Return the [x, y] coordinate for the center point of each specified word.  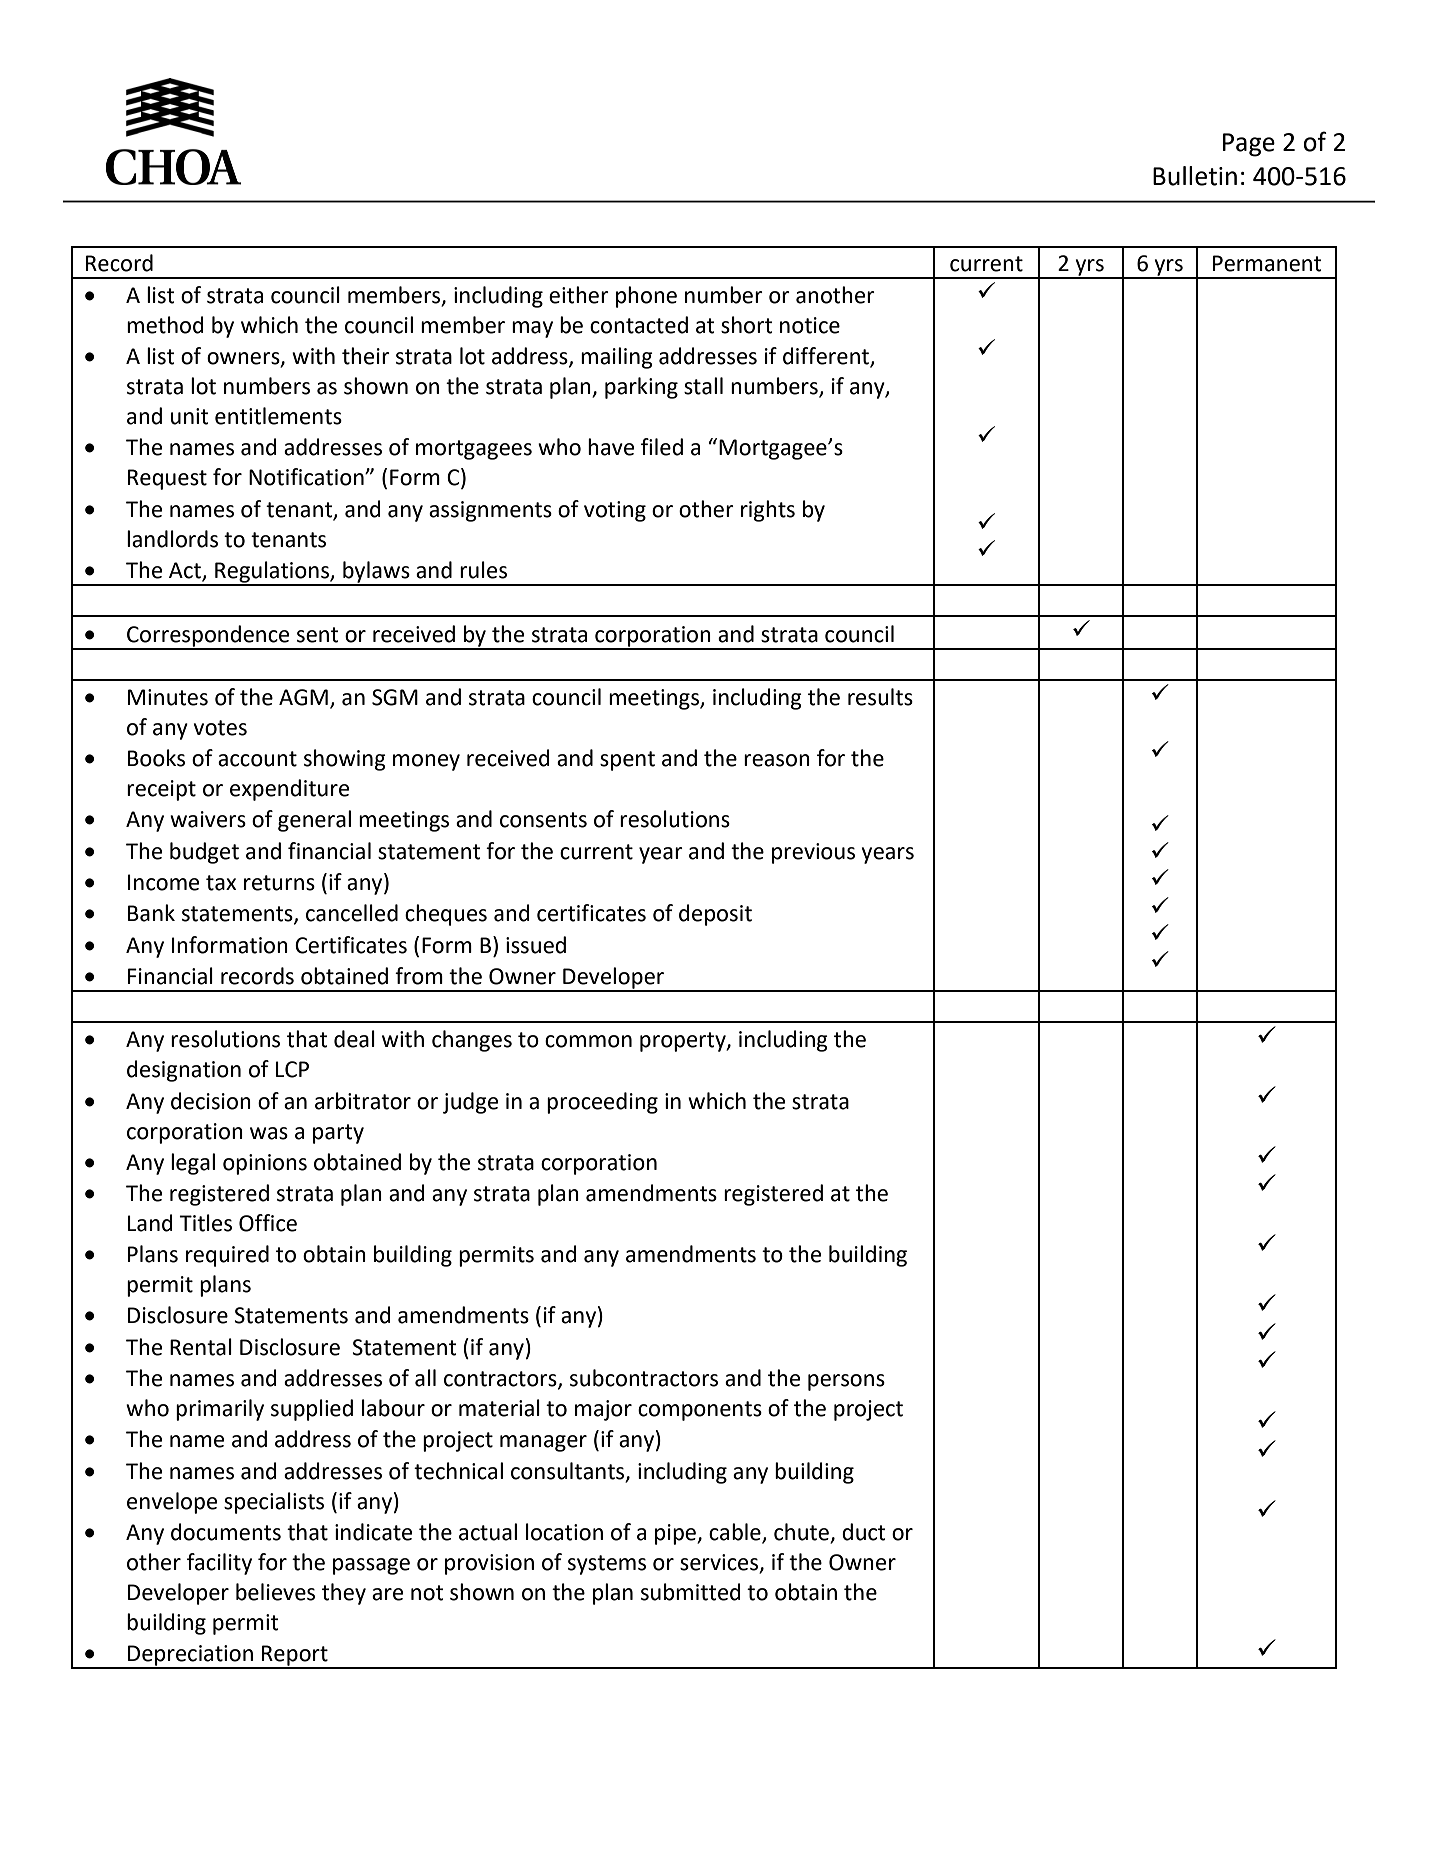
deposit [715, 915]
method [165, 325]
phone [646, 297]
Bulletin [1195, 176]
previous [813, 853]
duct [864, 1532]
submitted [691, 1592]
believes [275, 1592]
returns [279, 883]
